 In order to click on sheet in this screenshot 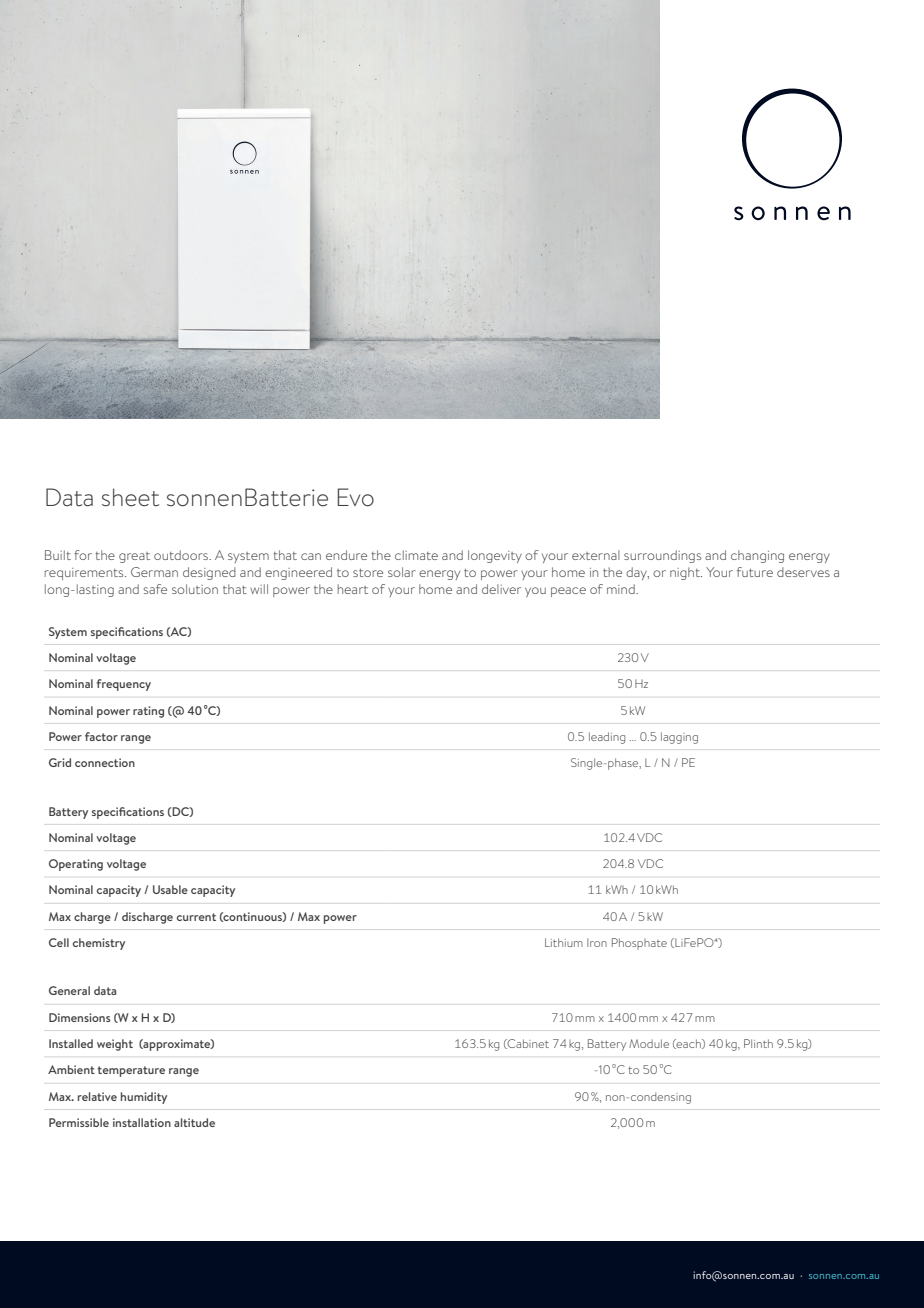, I will do `click(130, 497)`.
